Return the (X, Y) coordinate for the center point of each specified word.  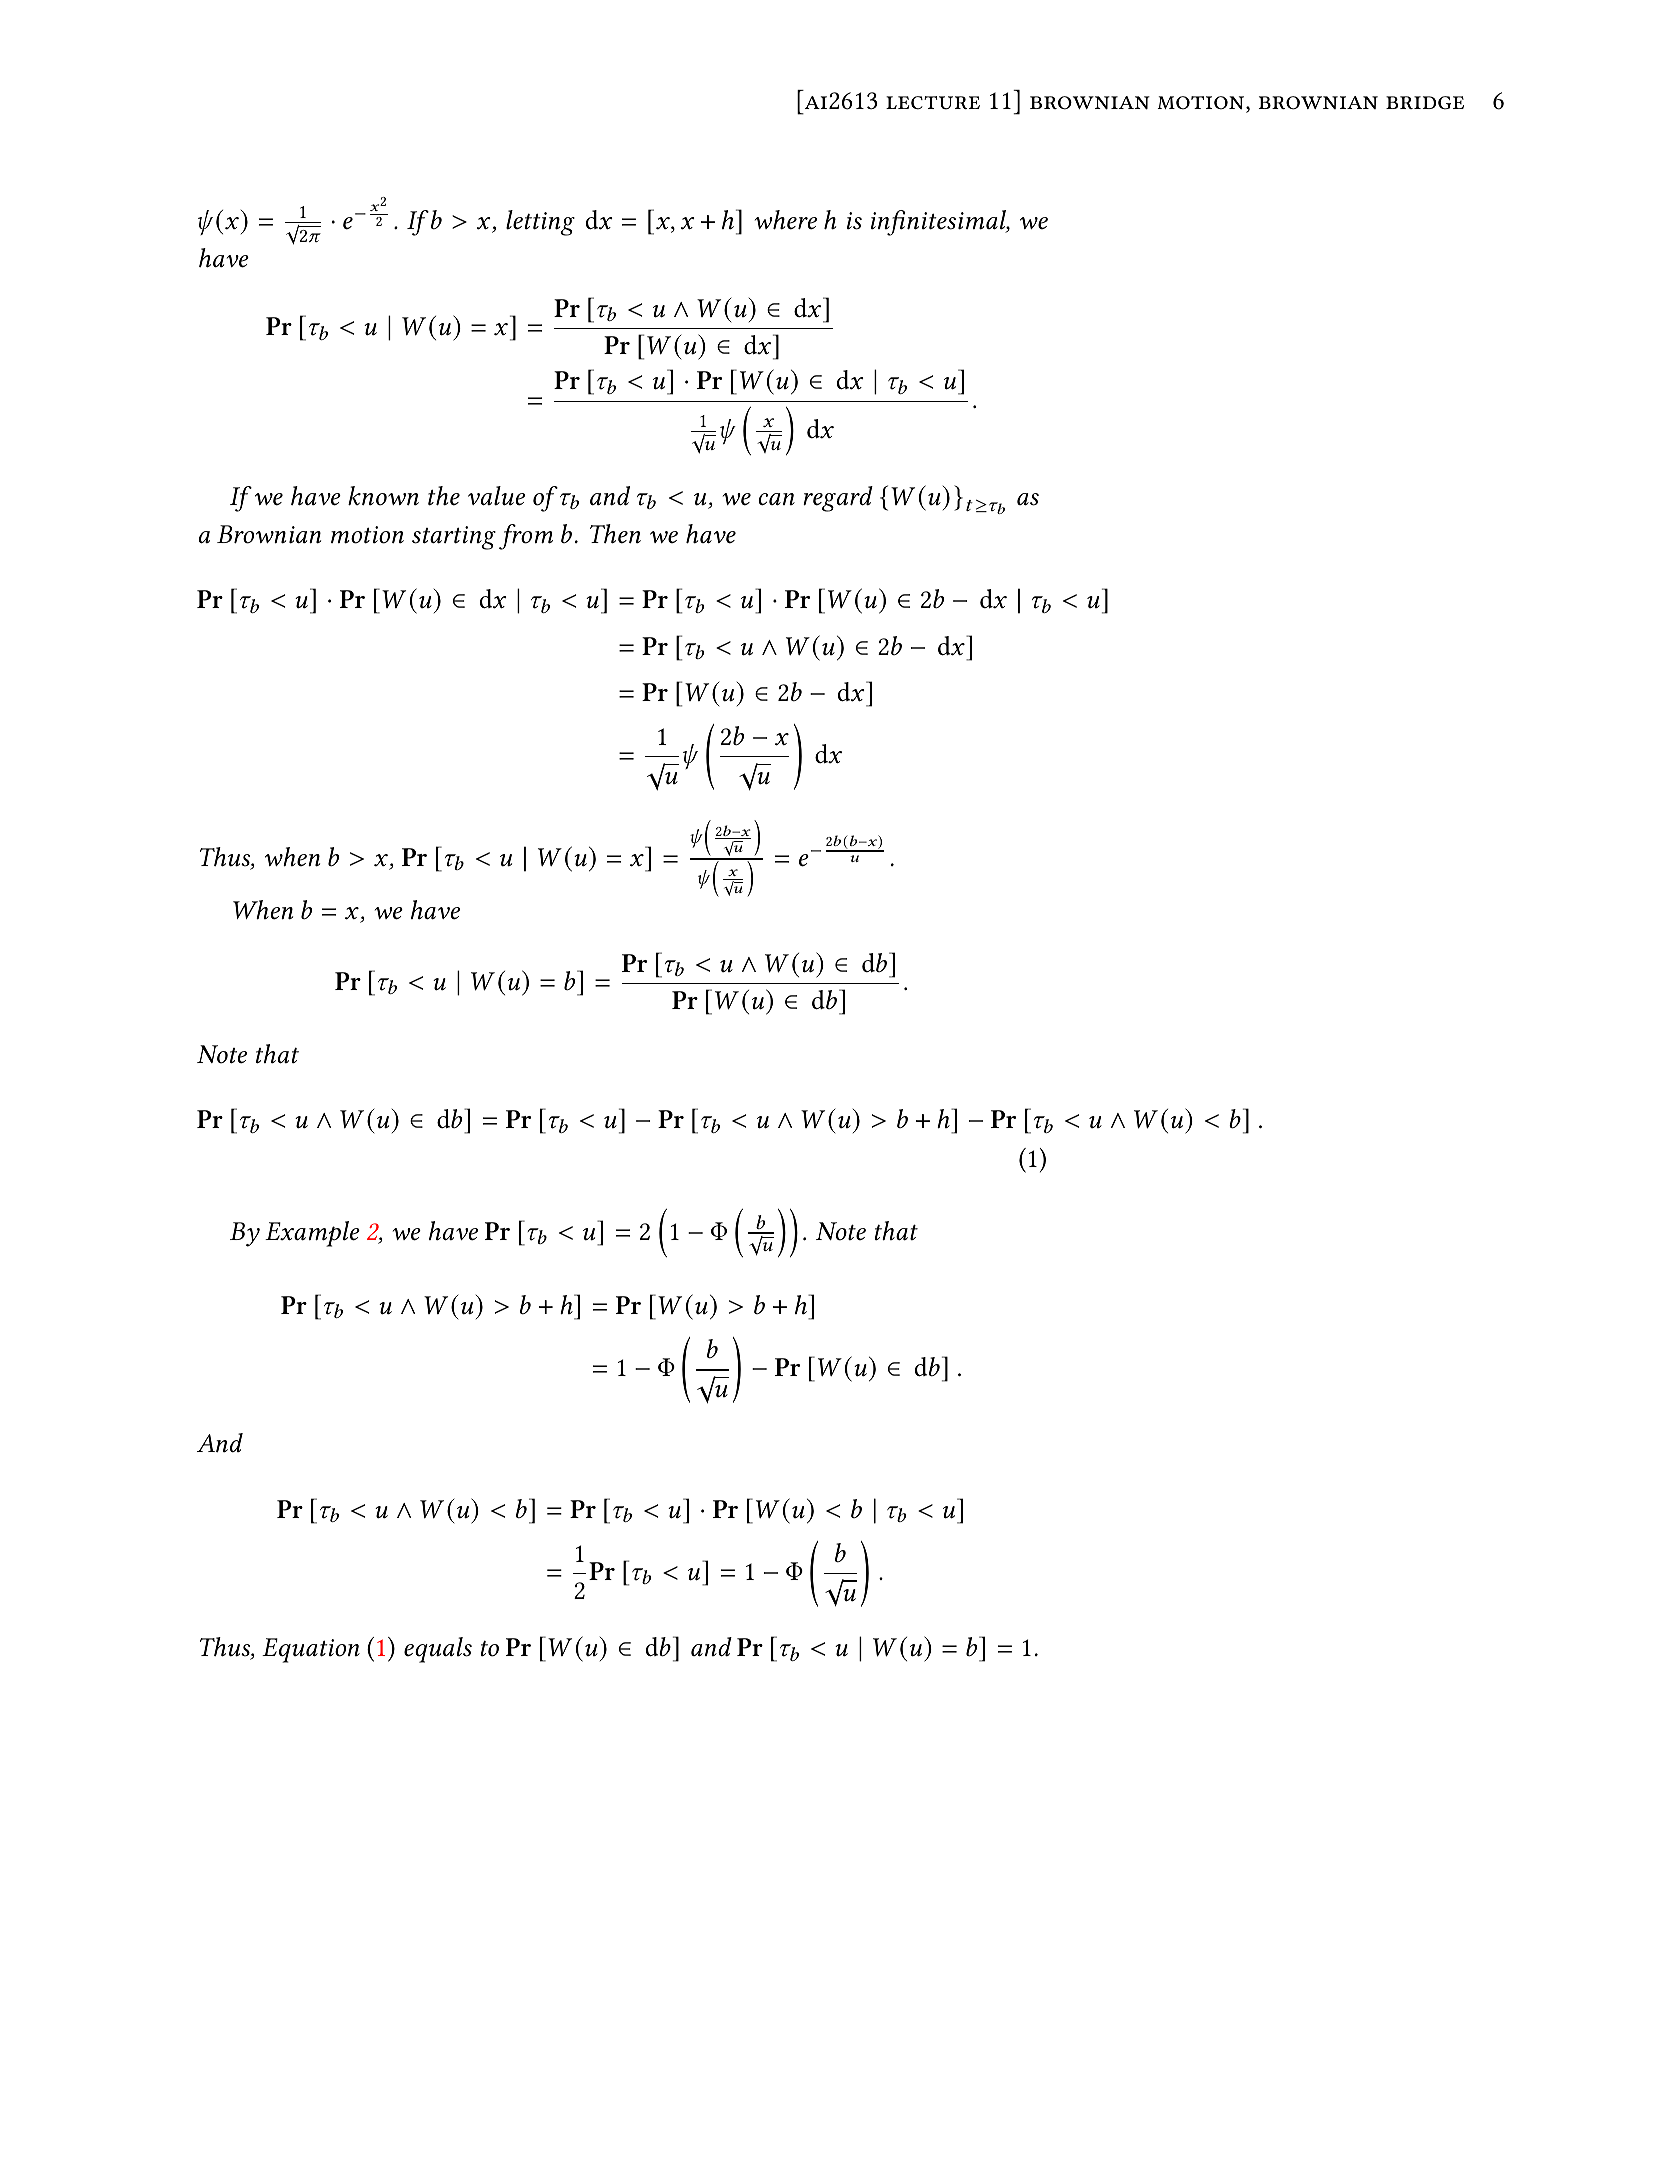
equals (438, 1650)
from (526, 537)
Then (615, 534)
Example (312, 1234)
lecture (933, 103)
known (383, 496)
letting (540, 223)
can (776, 499)
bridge (1425, 103)
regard (838, 499)
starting (454, 538)
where (786, 220)
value (496, 496)
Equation (311, 1650)
